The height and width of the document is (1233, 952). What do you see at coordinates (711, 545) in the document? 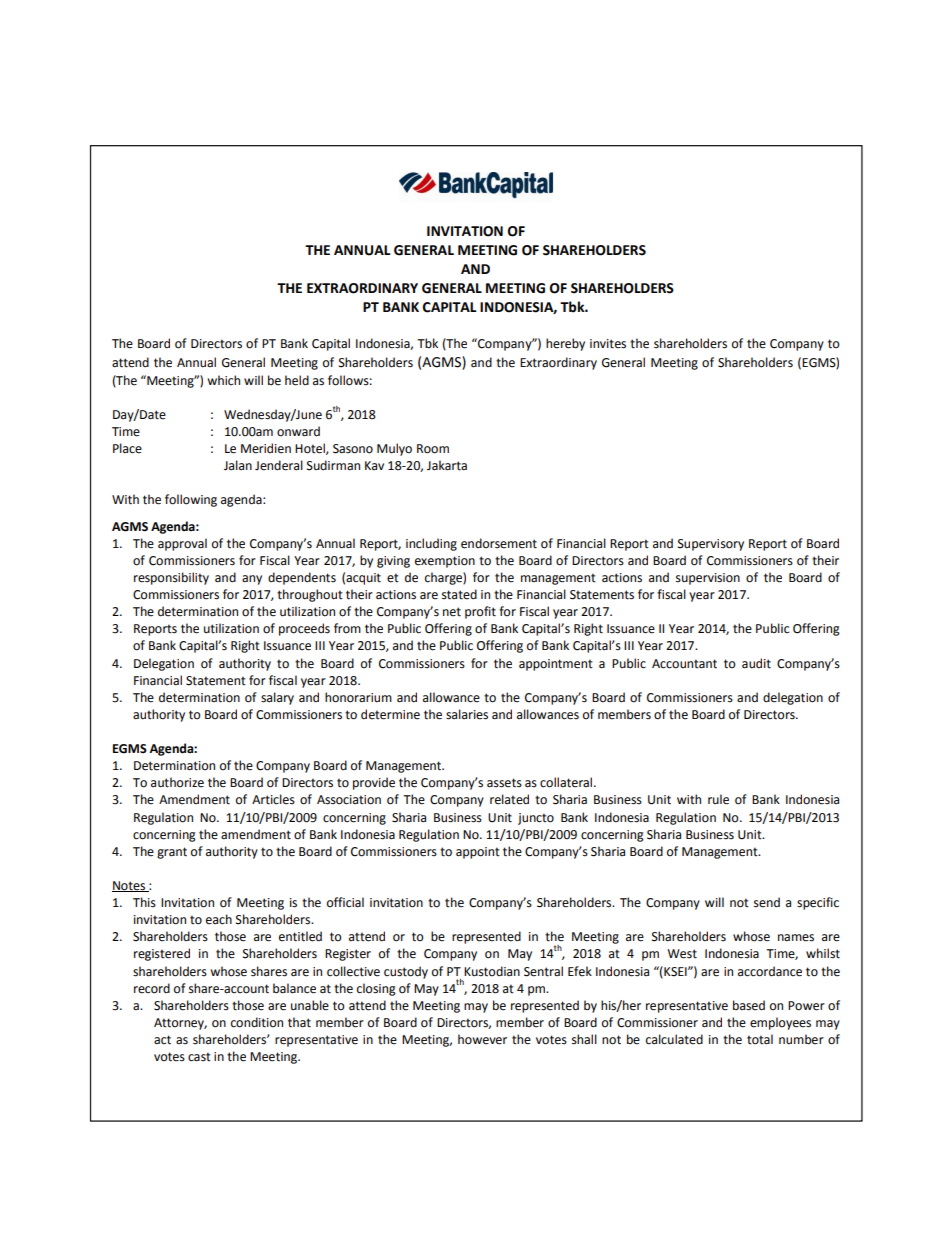
I see `Supervisory` at bounding box center [711, 545].
